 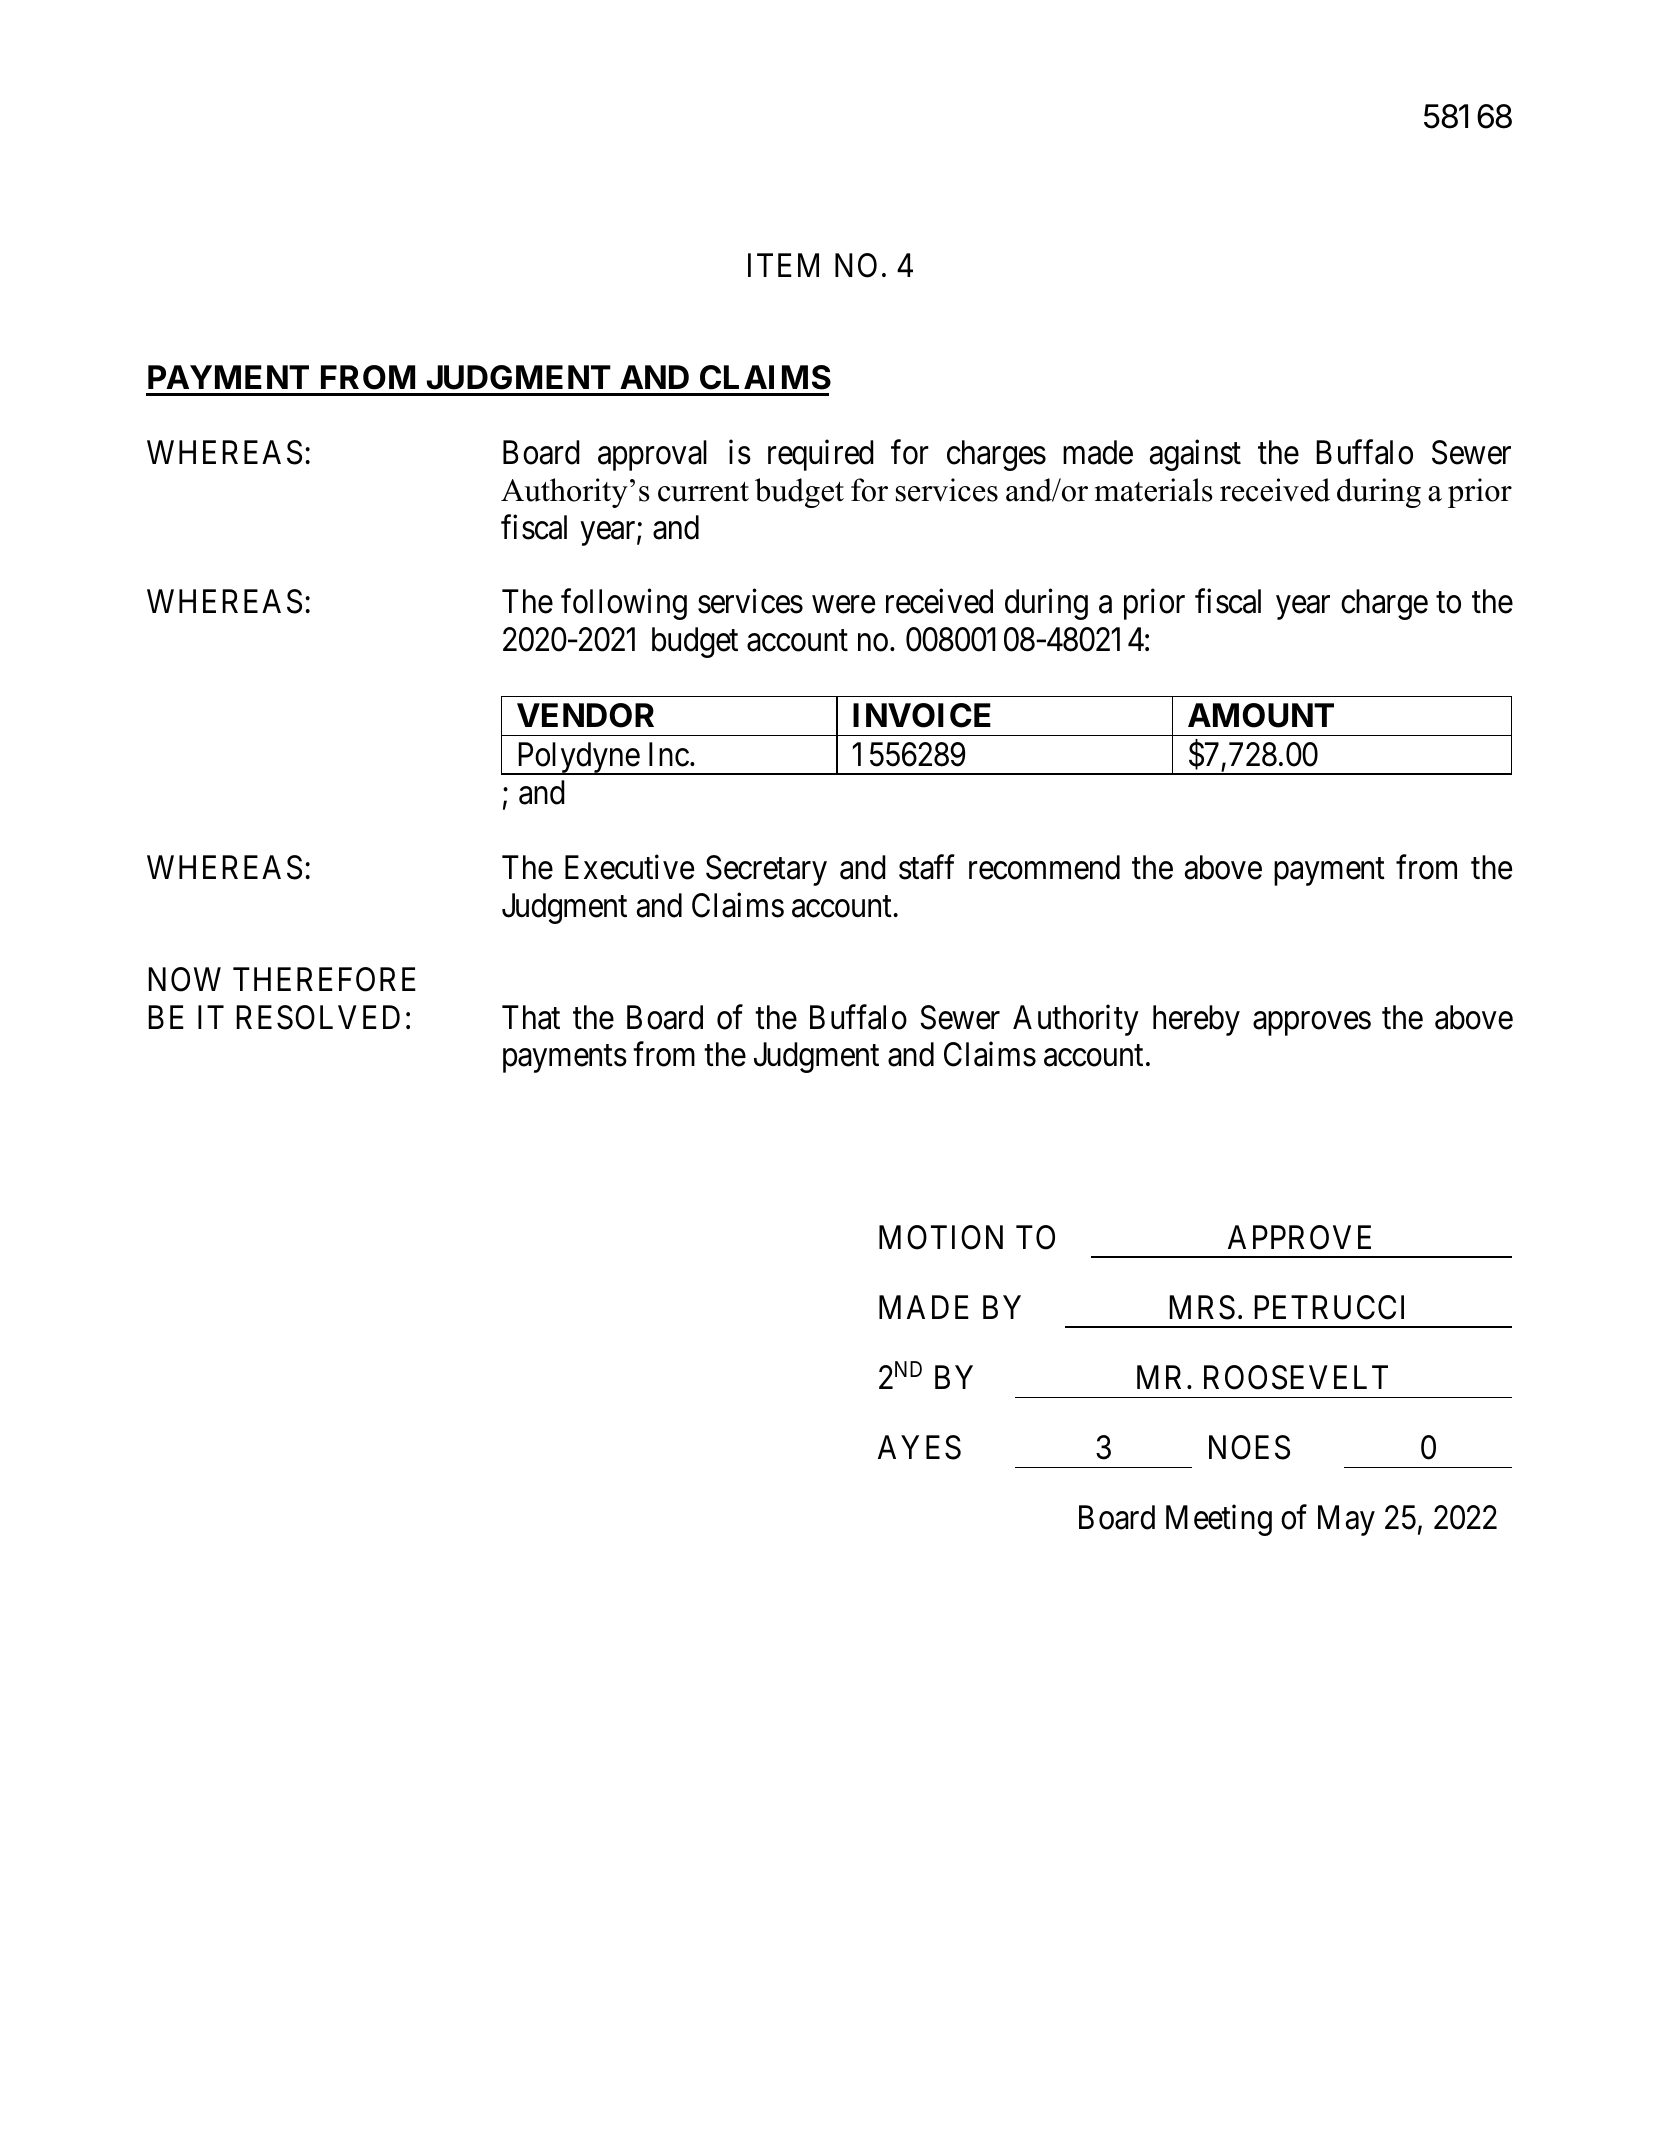 I want to click on ITEM, so click(x=783, y=265).
